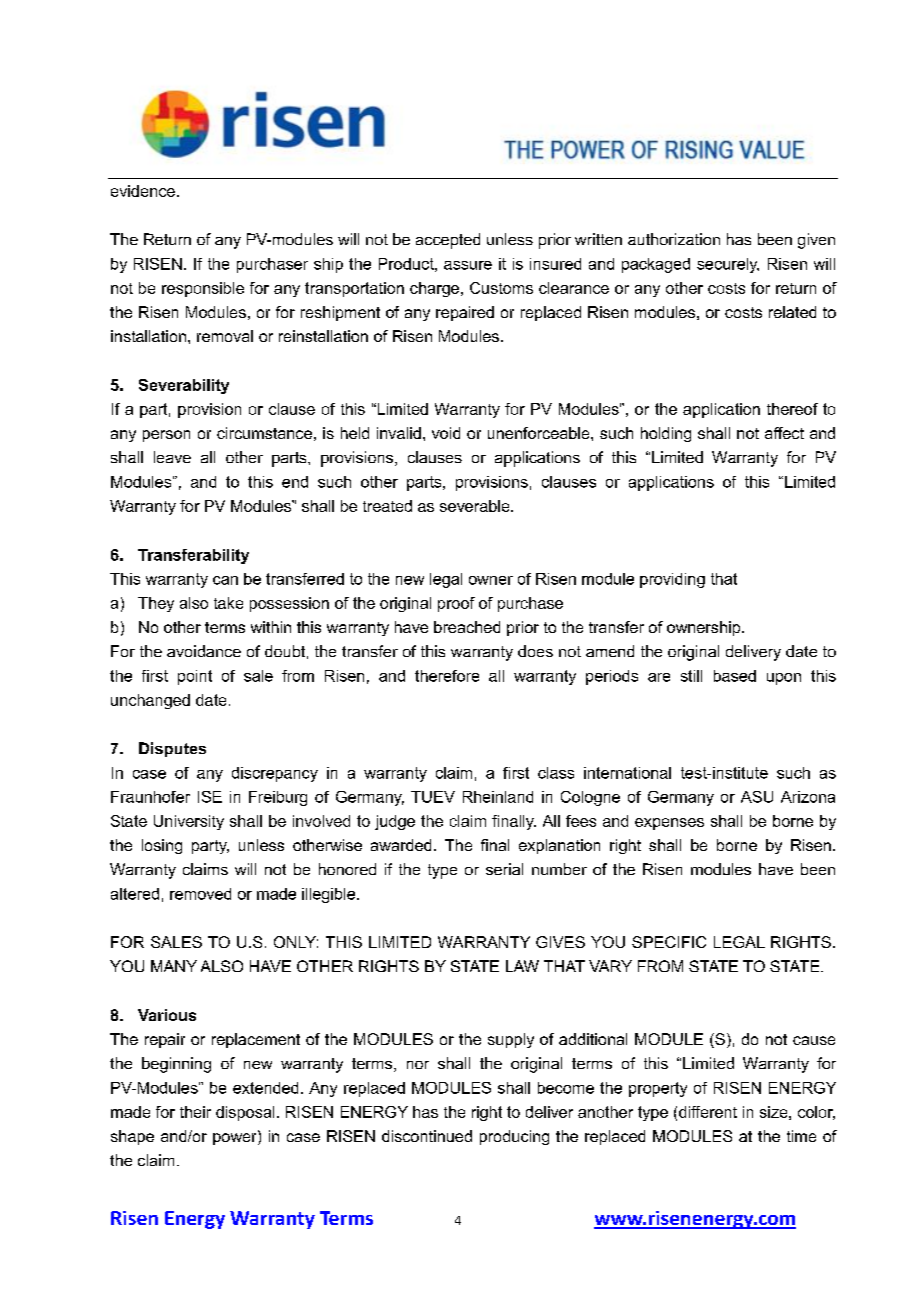  I want to click on University, so click(189, 822).
